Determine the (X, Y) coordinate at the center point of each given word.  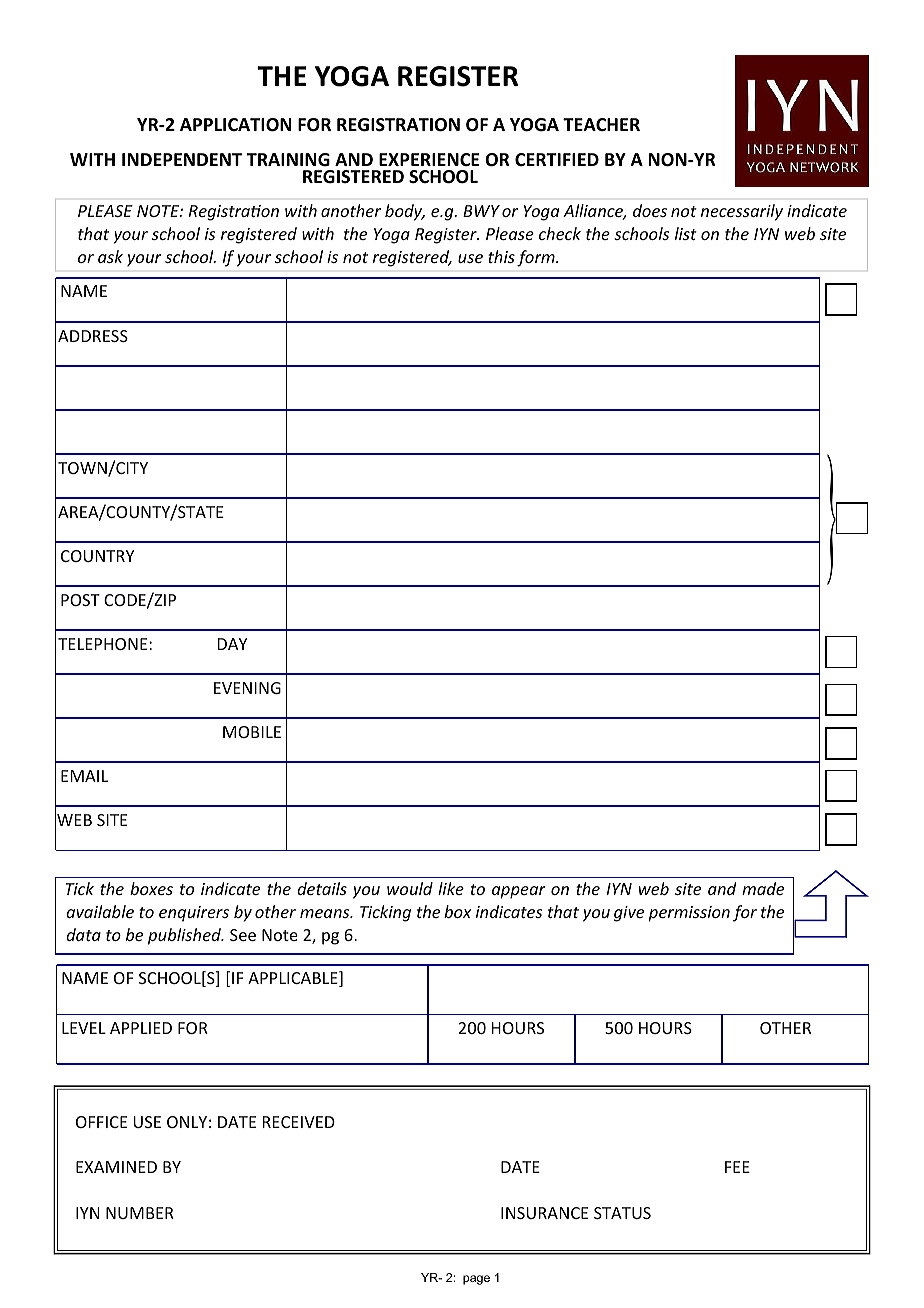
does (650, 210)
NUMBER (140, 1213)
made (763, 888)
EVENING (247, 688)
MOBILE (252, 732)
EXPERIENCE (429, 159)
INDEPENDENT (182, 159)
